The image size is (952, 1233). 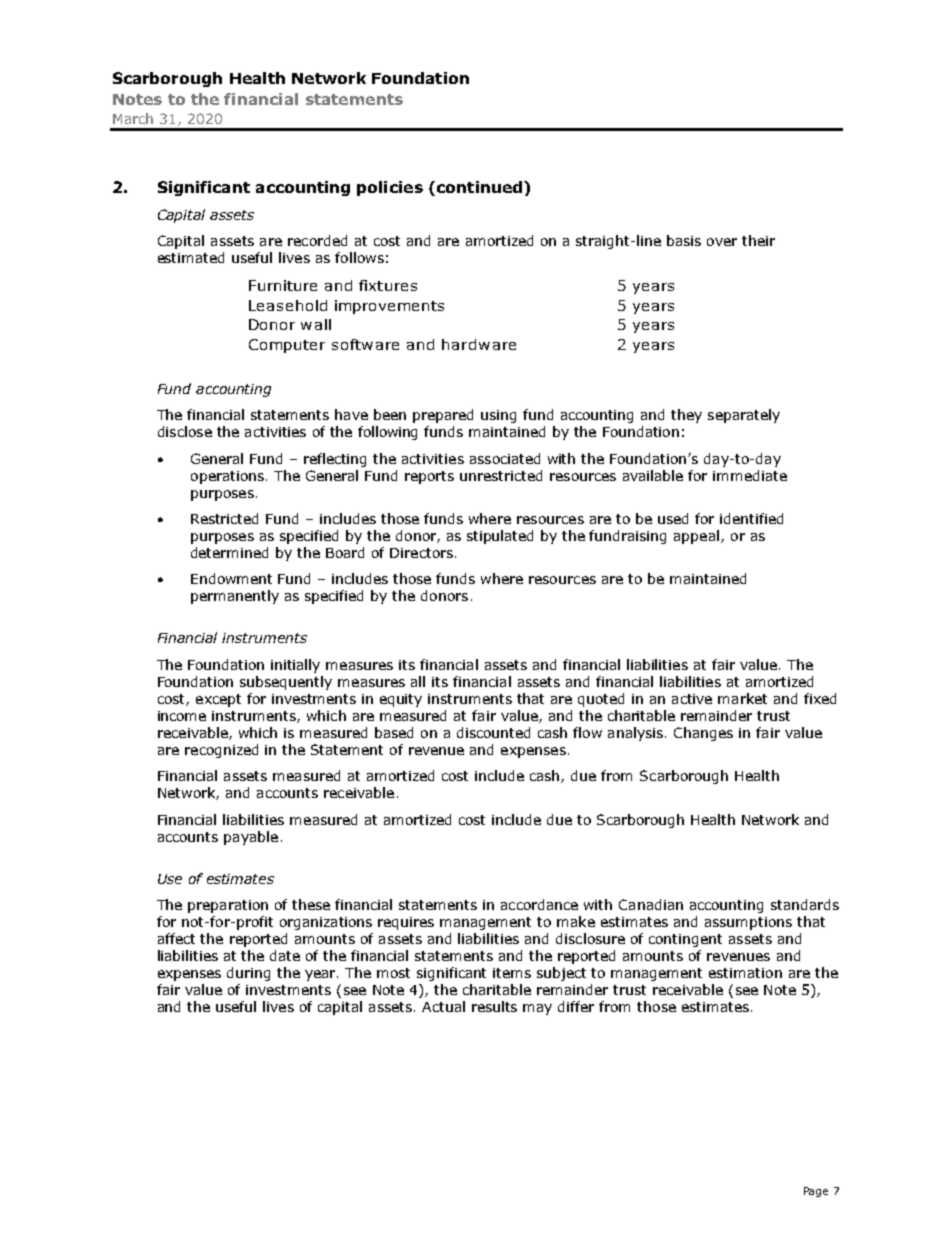 I want to click on March, so click(x=133, y=118).
